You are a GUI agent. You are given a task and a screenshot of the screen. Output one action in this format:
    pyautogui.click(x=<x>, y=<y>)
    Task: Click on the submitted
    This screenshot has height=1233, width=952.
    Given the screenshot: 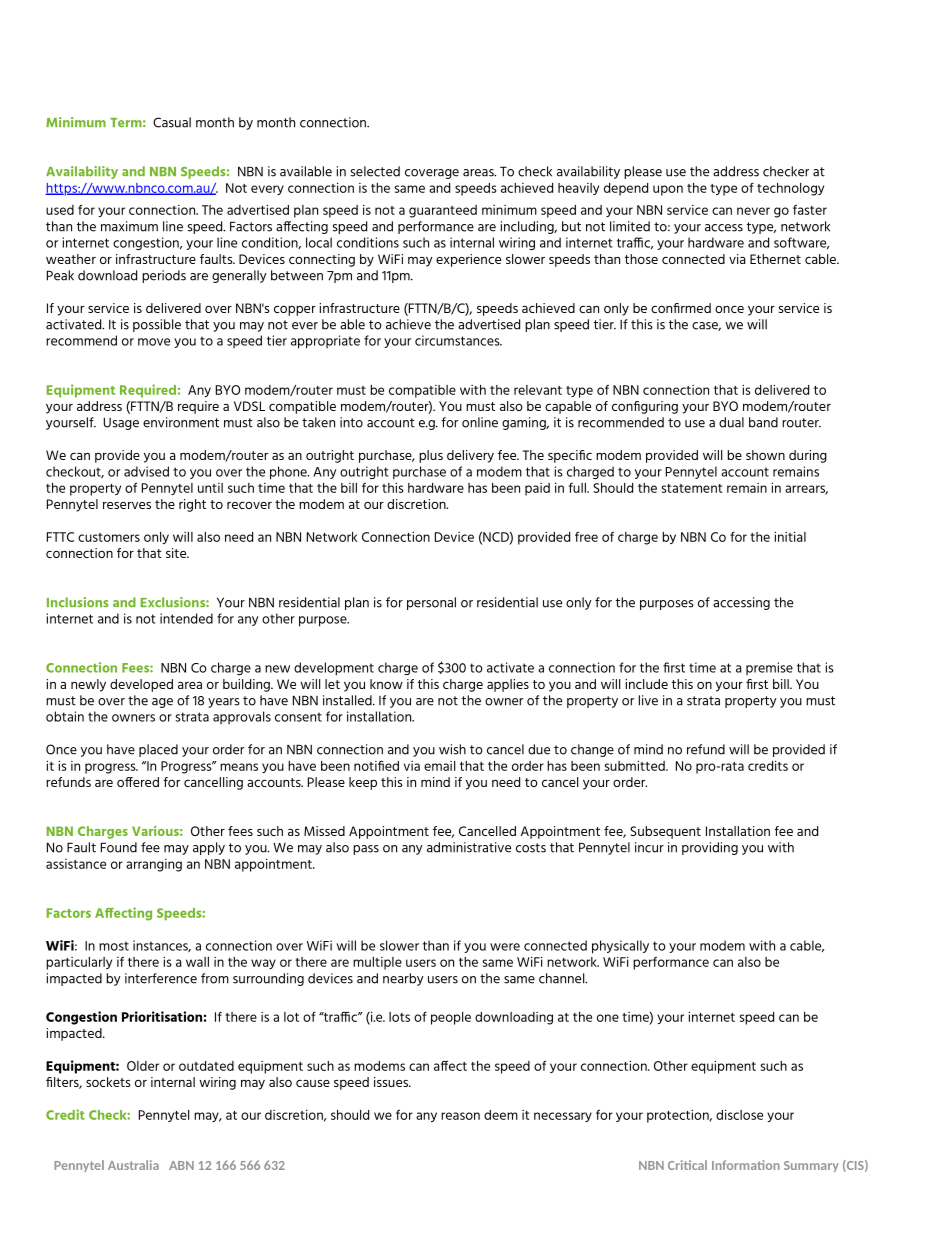 What is the action you would take?
    pyautogui.click(x=636, y=765)
